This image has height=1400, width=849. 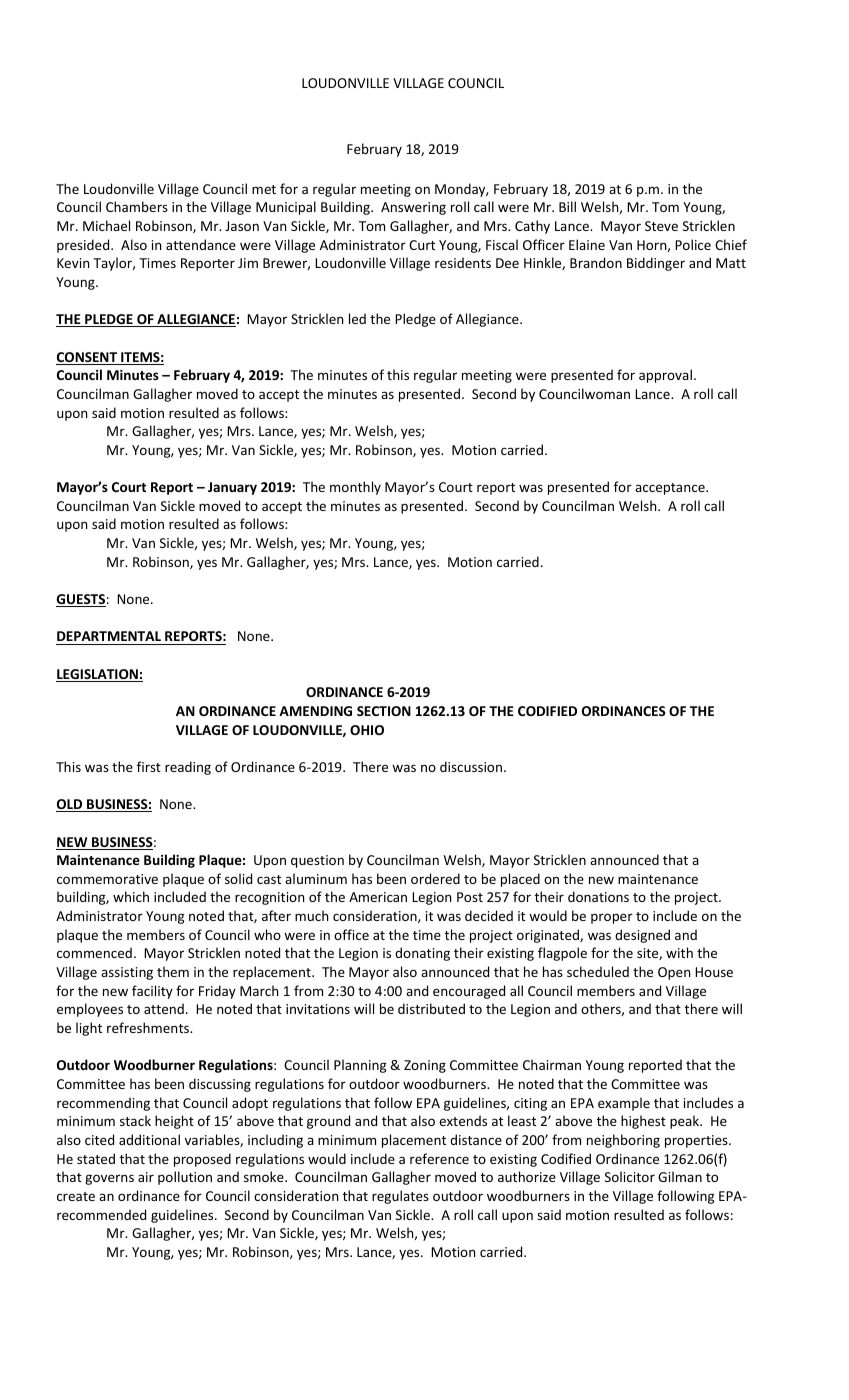 What do you see at coordinates (665, 376) in the image?
I see `approval` at bounding box center [665, 376].
